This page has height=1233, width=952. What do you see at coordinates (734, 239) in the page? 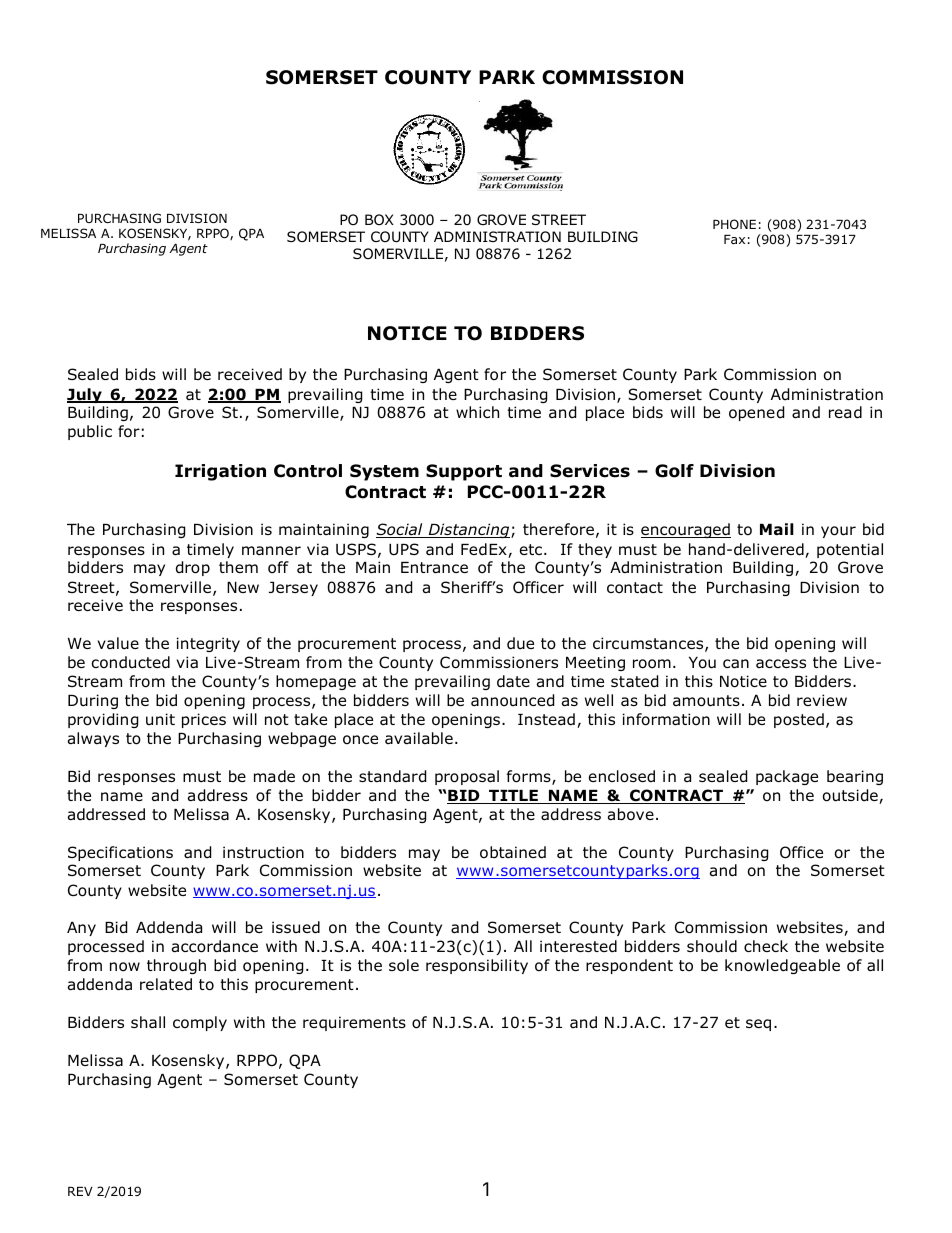
I see `Fax` at bounding box center [734, 239].
